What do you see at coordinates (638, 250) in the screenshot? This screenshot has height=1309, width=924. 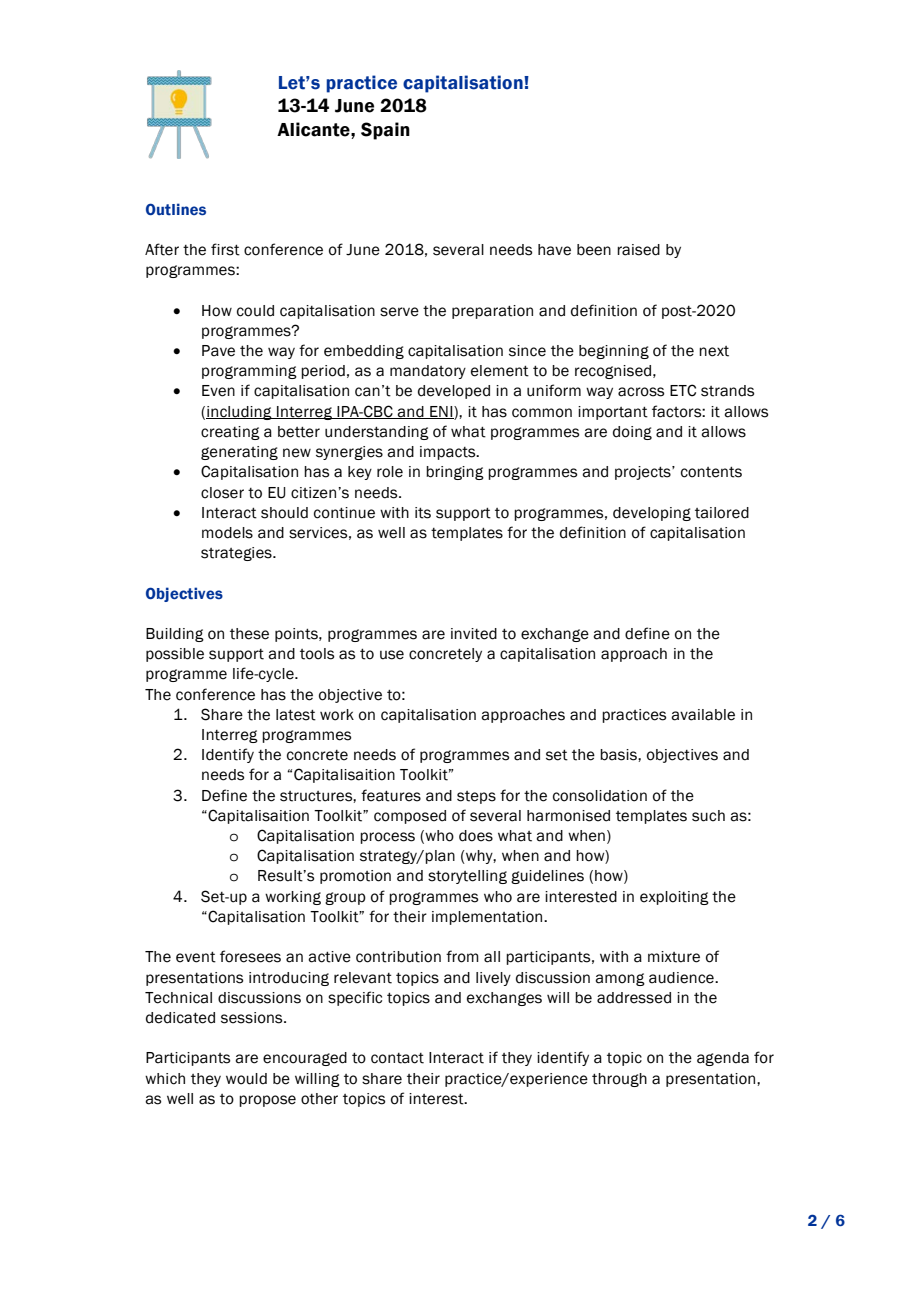 I see `raised` at bounding box center [638, 250].
